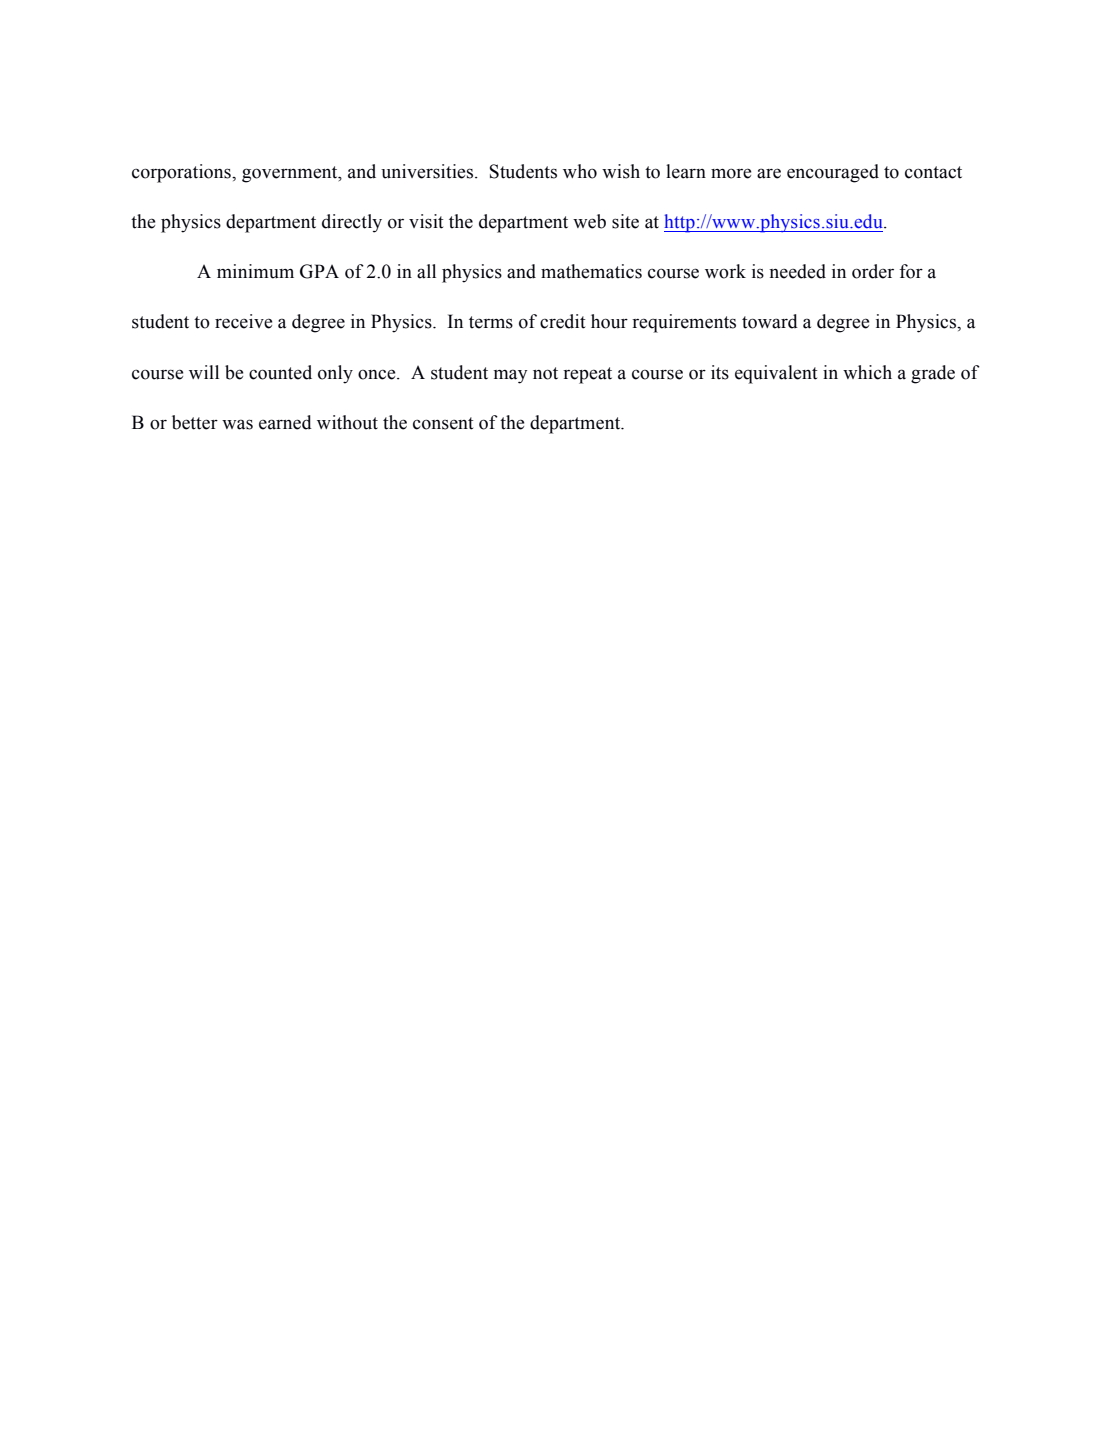 This document has width=1115, height=1443. Describe the element at coordinates (833, 173) in the document. I see `encouraged` at that location.
